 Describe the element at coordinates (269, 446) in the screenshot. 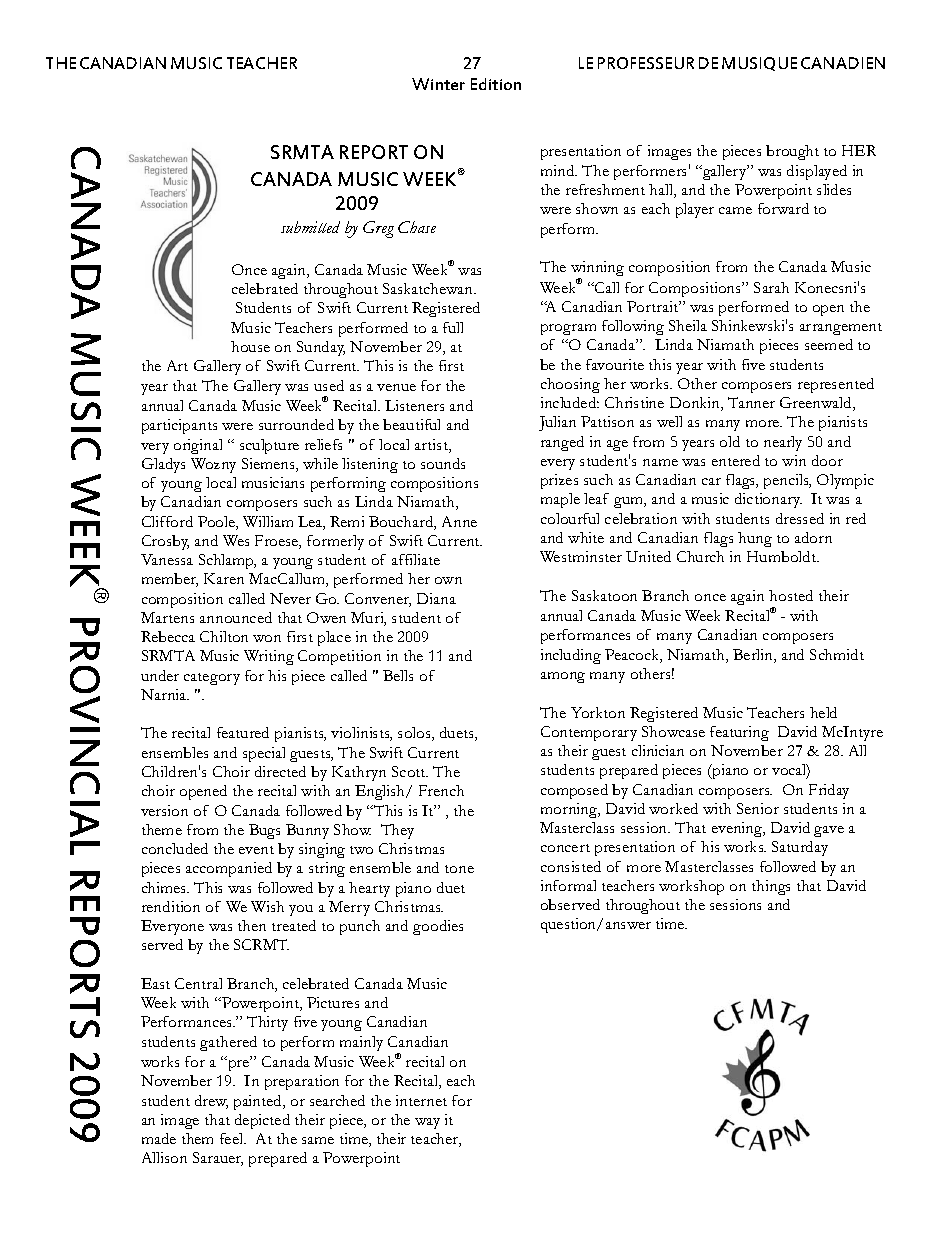

I see `sculpture` at that location.
